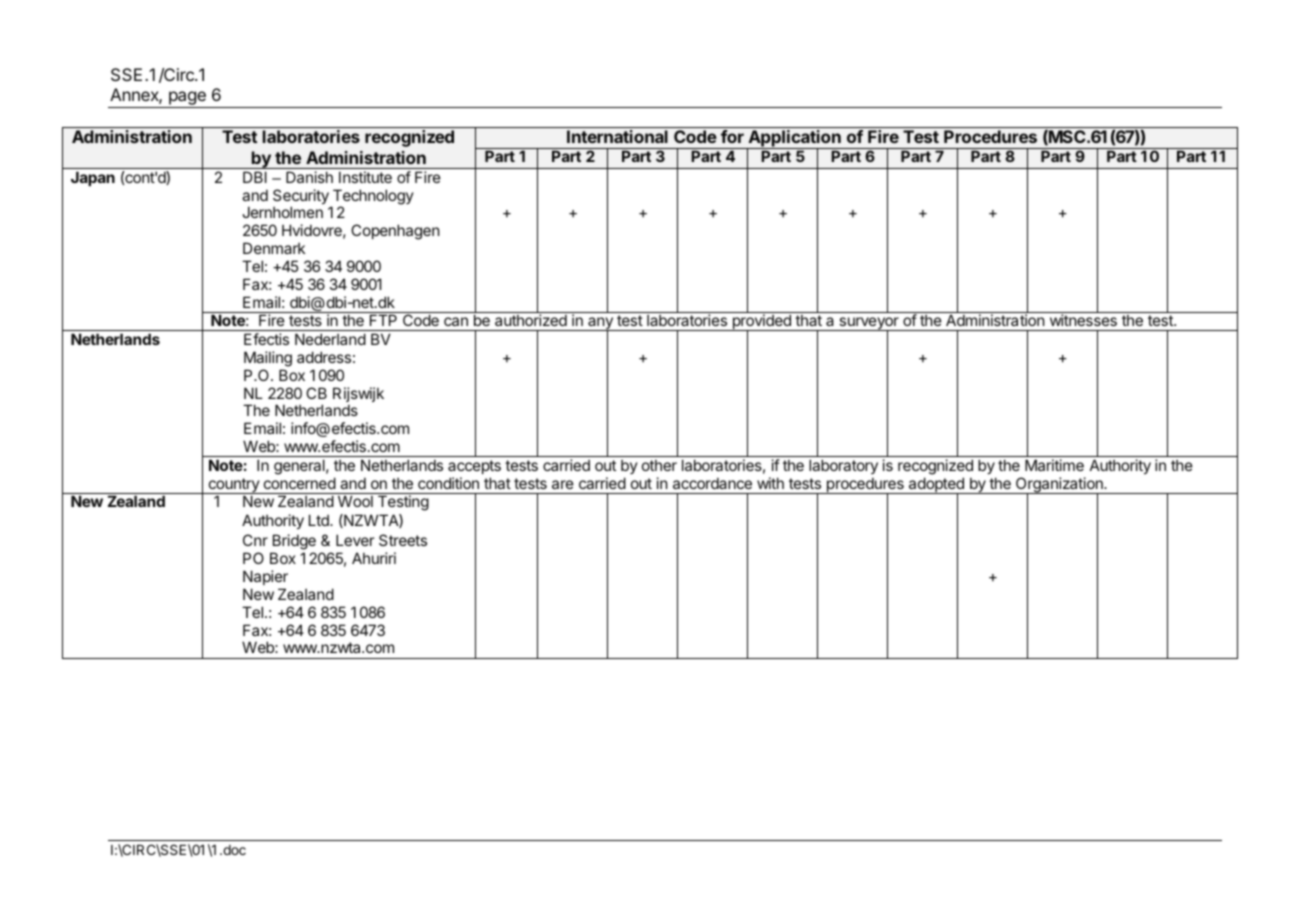 Image resolution: width=1308 pixels, height=924 pixels. I want to click on Napier, so click(265, 577).
